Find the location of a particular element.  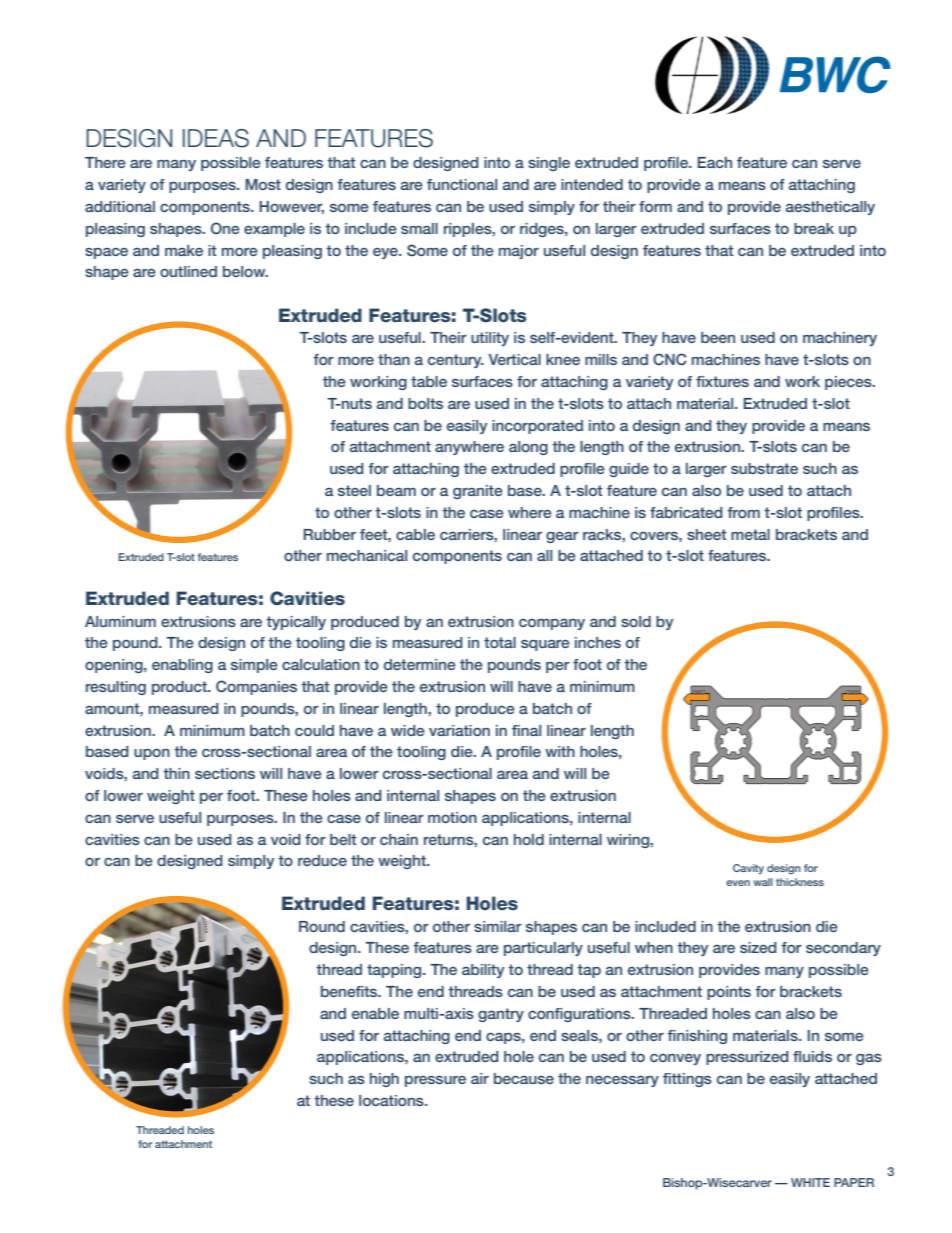

functional is located at coordinates (462, 184).
